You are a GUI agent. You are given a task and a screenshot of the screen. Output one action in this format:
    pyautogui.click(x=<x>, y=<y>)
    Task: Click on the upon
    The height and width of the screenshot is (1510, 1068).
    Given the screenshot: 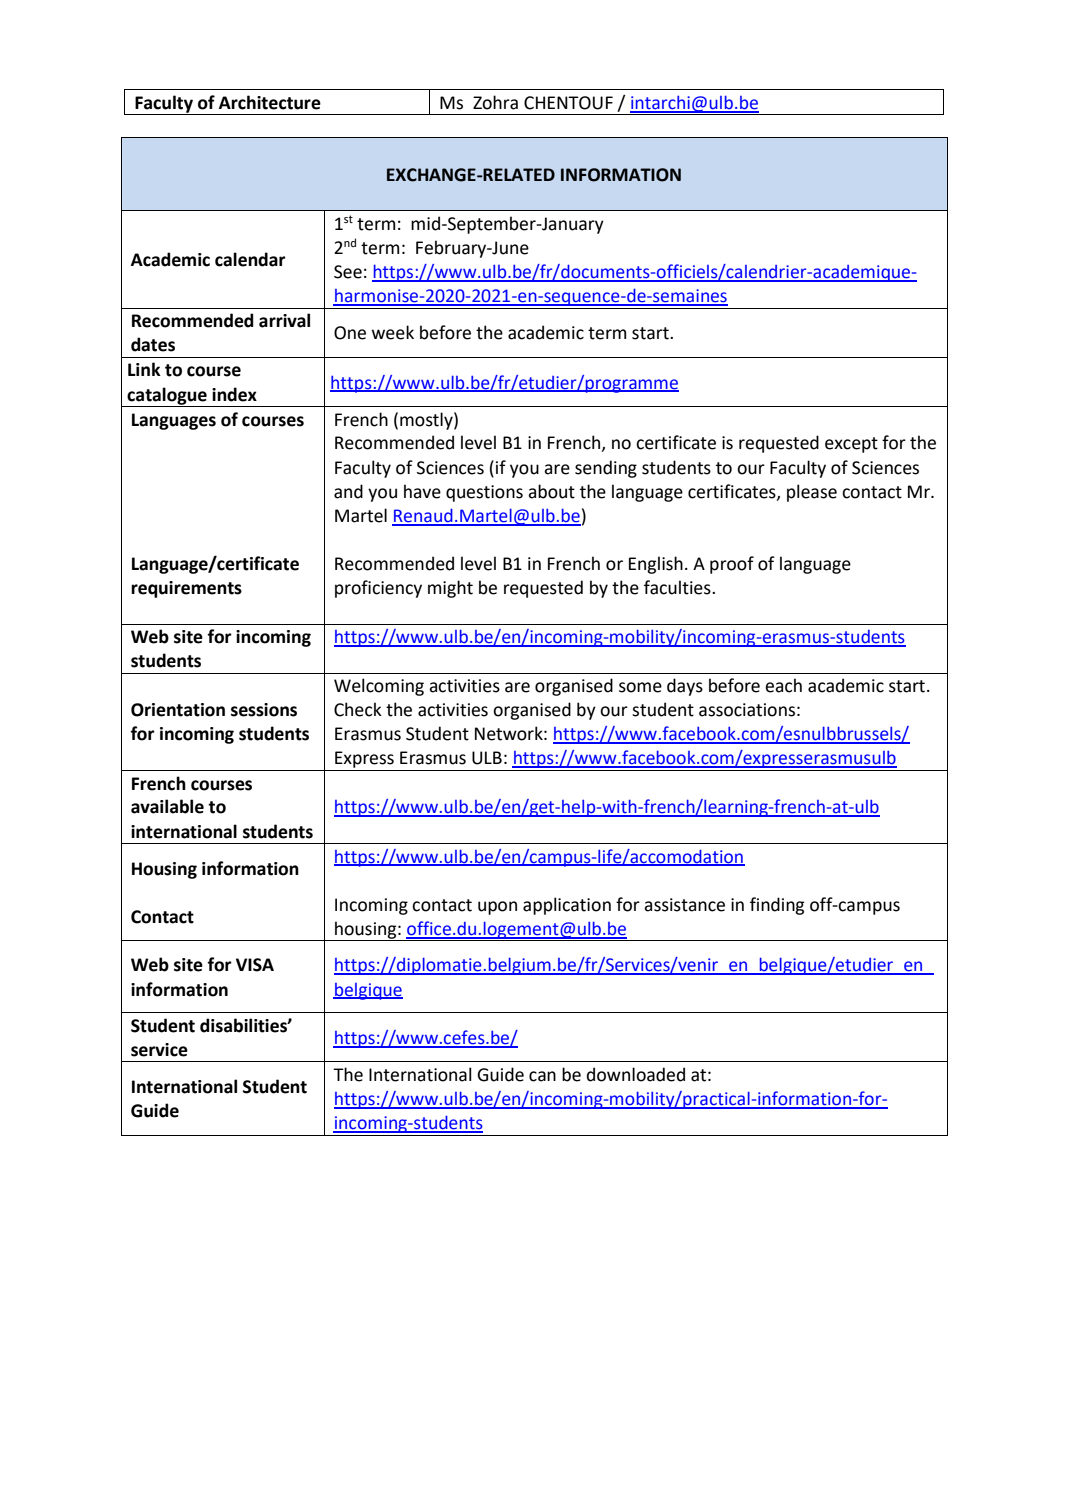 What is the action you would take?
    pyautogui.click(x=497, y=908)
